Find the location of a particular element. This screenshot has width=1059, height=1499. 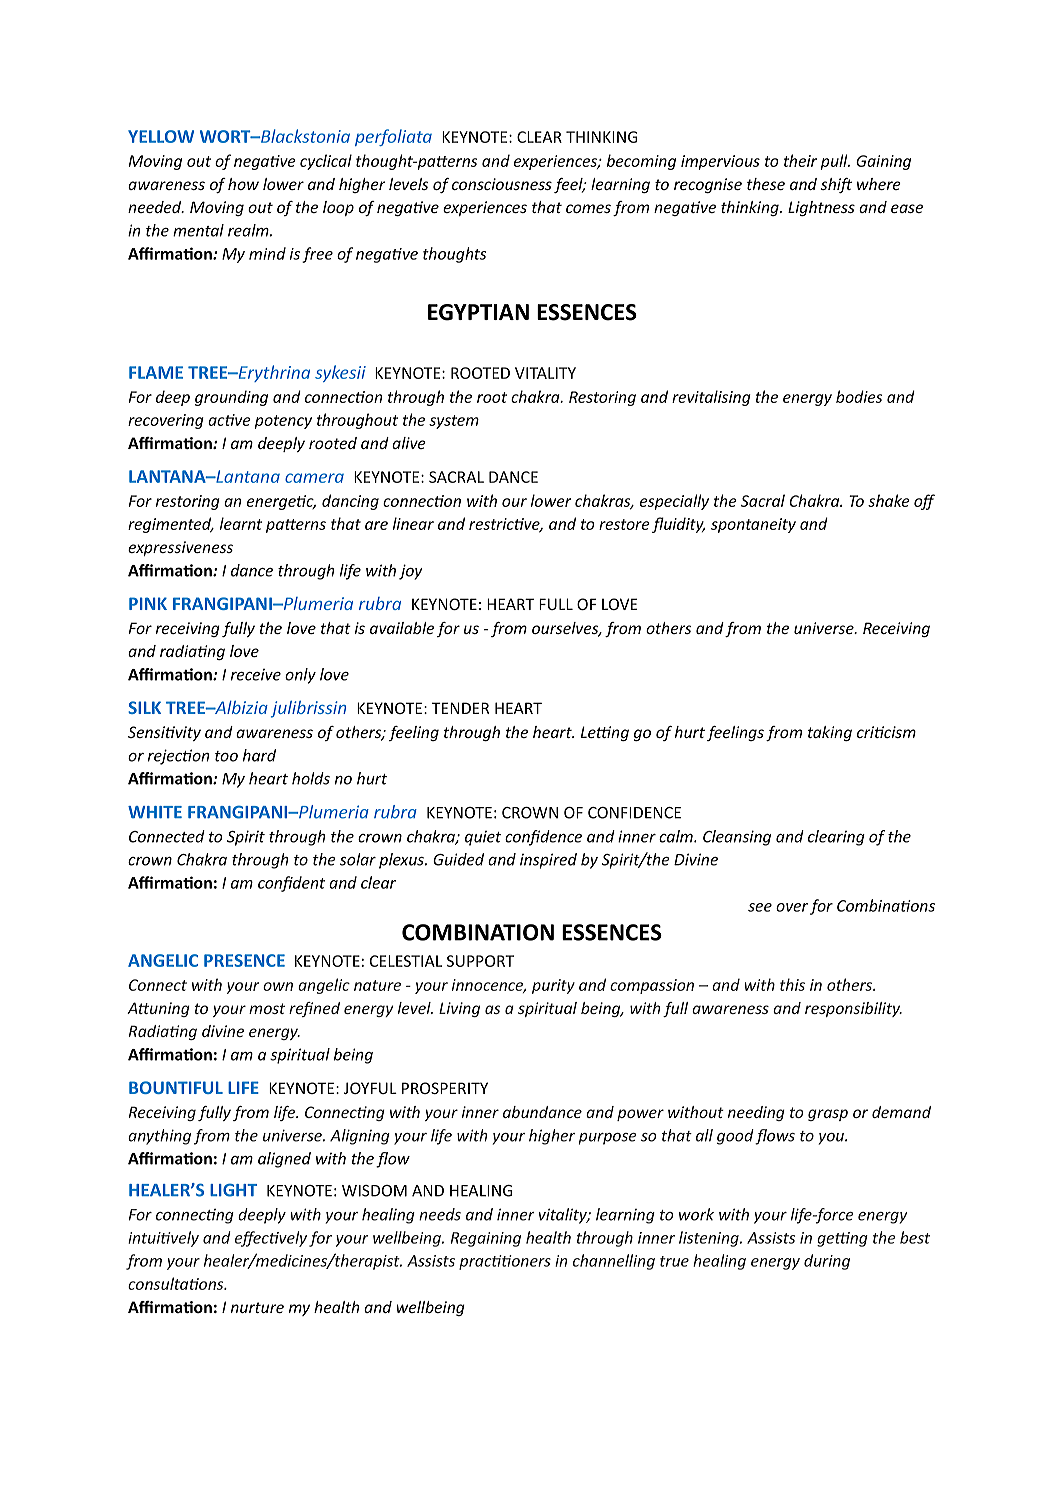

TENDER is located at coordinates (460, 708).
